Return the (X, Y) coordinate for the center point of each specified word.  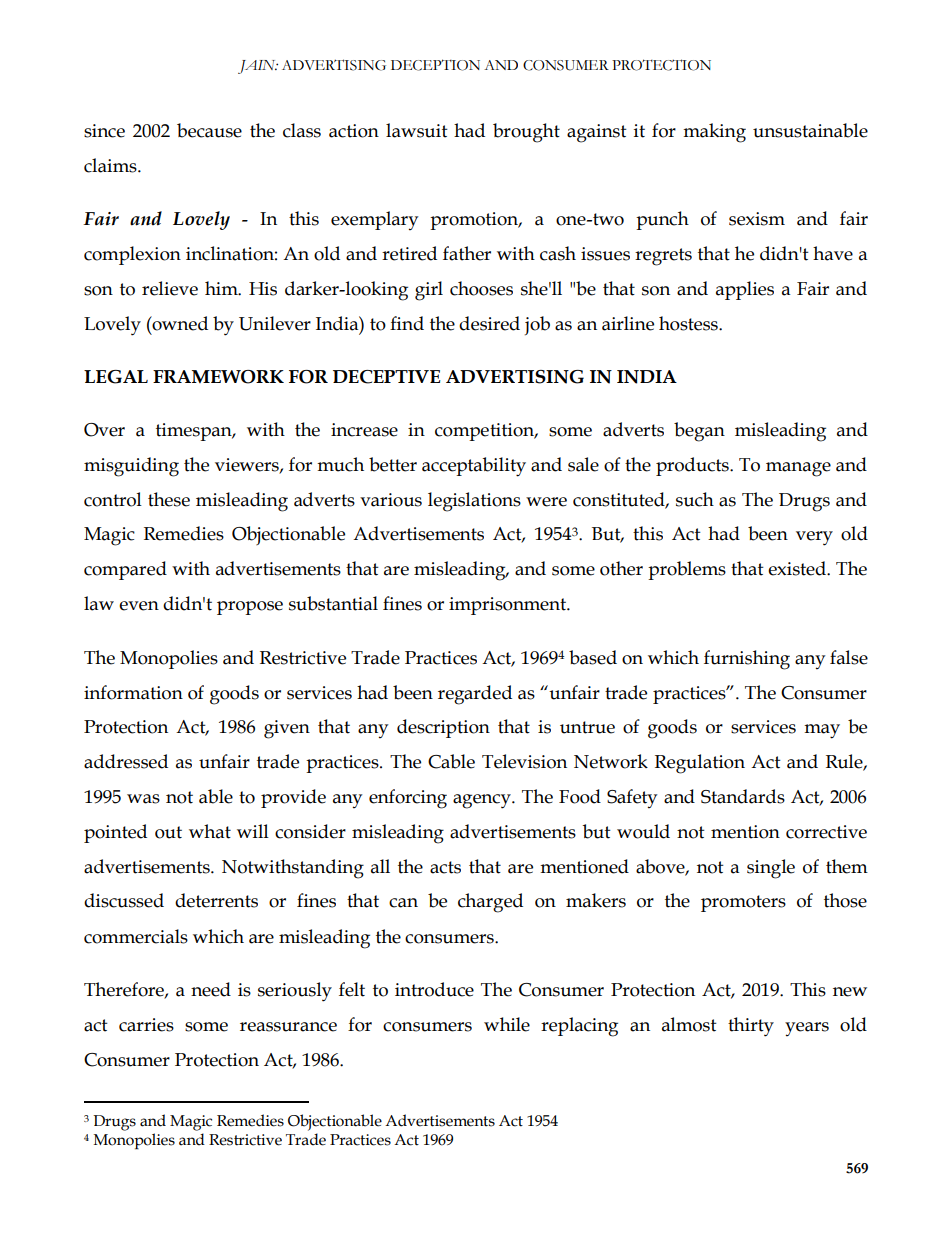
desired (489, 323)
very (814, 538)
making (714, 133)
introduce (434, 989)
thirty (751, 1027)
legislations (474, 502)
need (211, 989)
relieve (170, 288)
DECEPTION (435, 65)
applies (745, 290)
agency (483, 801)
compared (125, 570)
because (209, 130)
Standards (743, 796)
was (143, 799)
